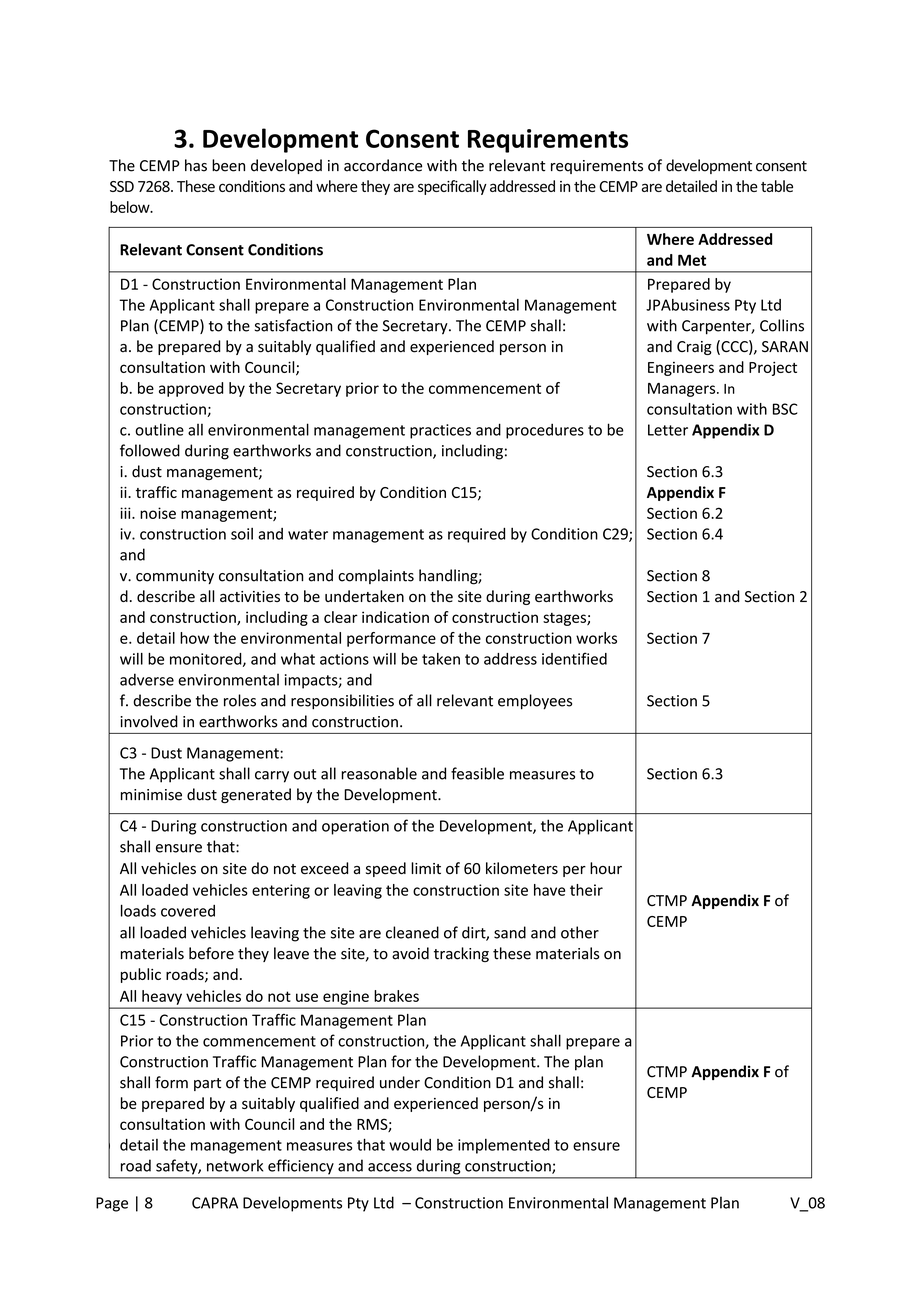  I want to click on table, so click(777, 186).
